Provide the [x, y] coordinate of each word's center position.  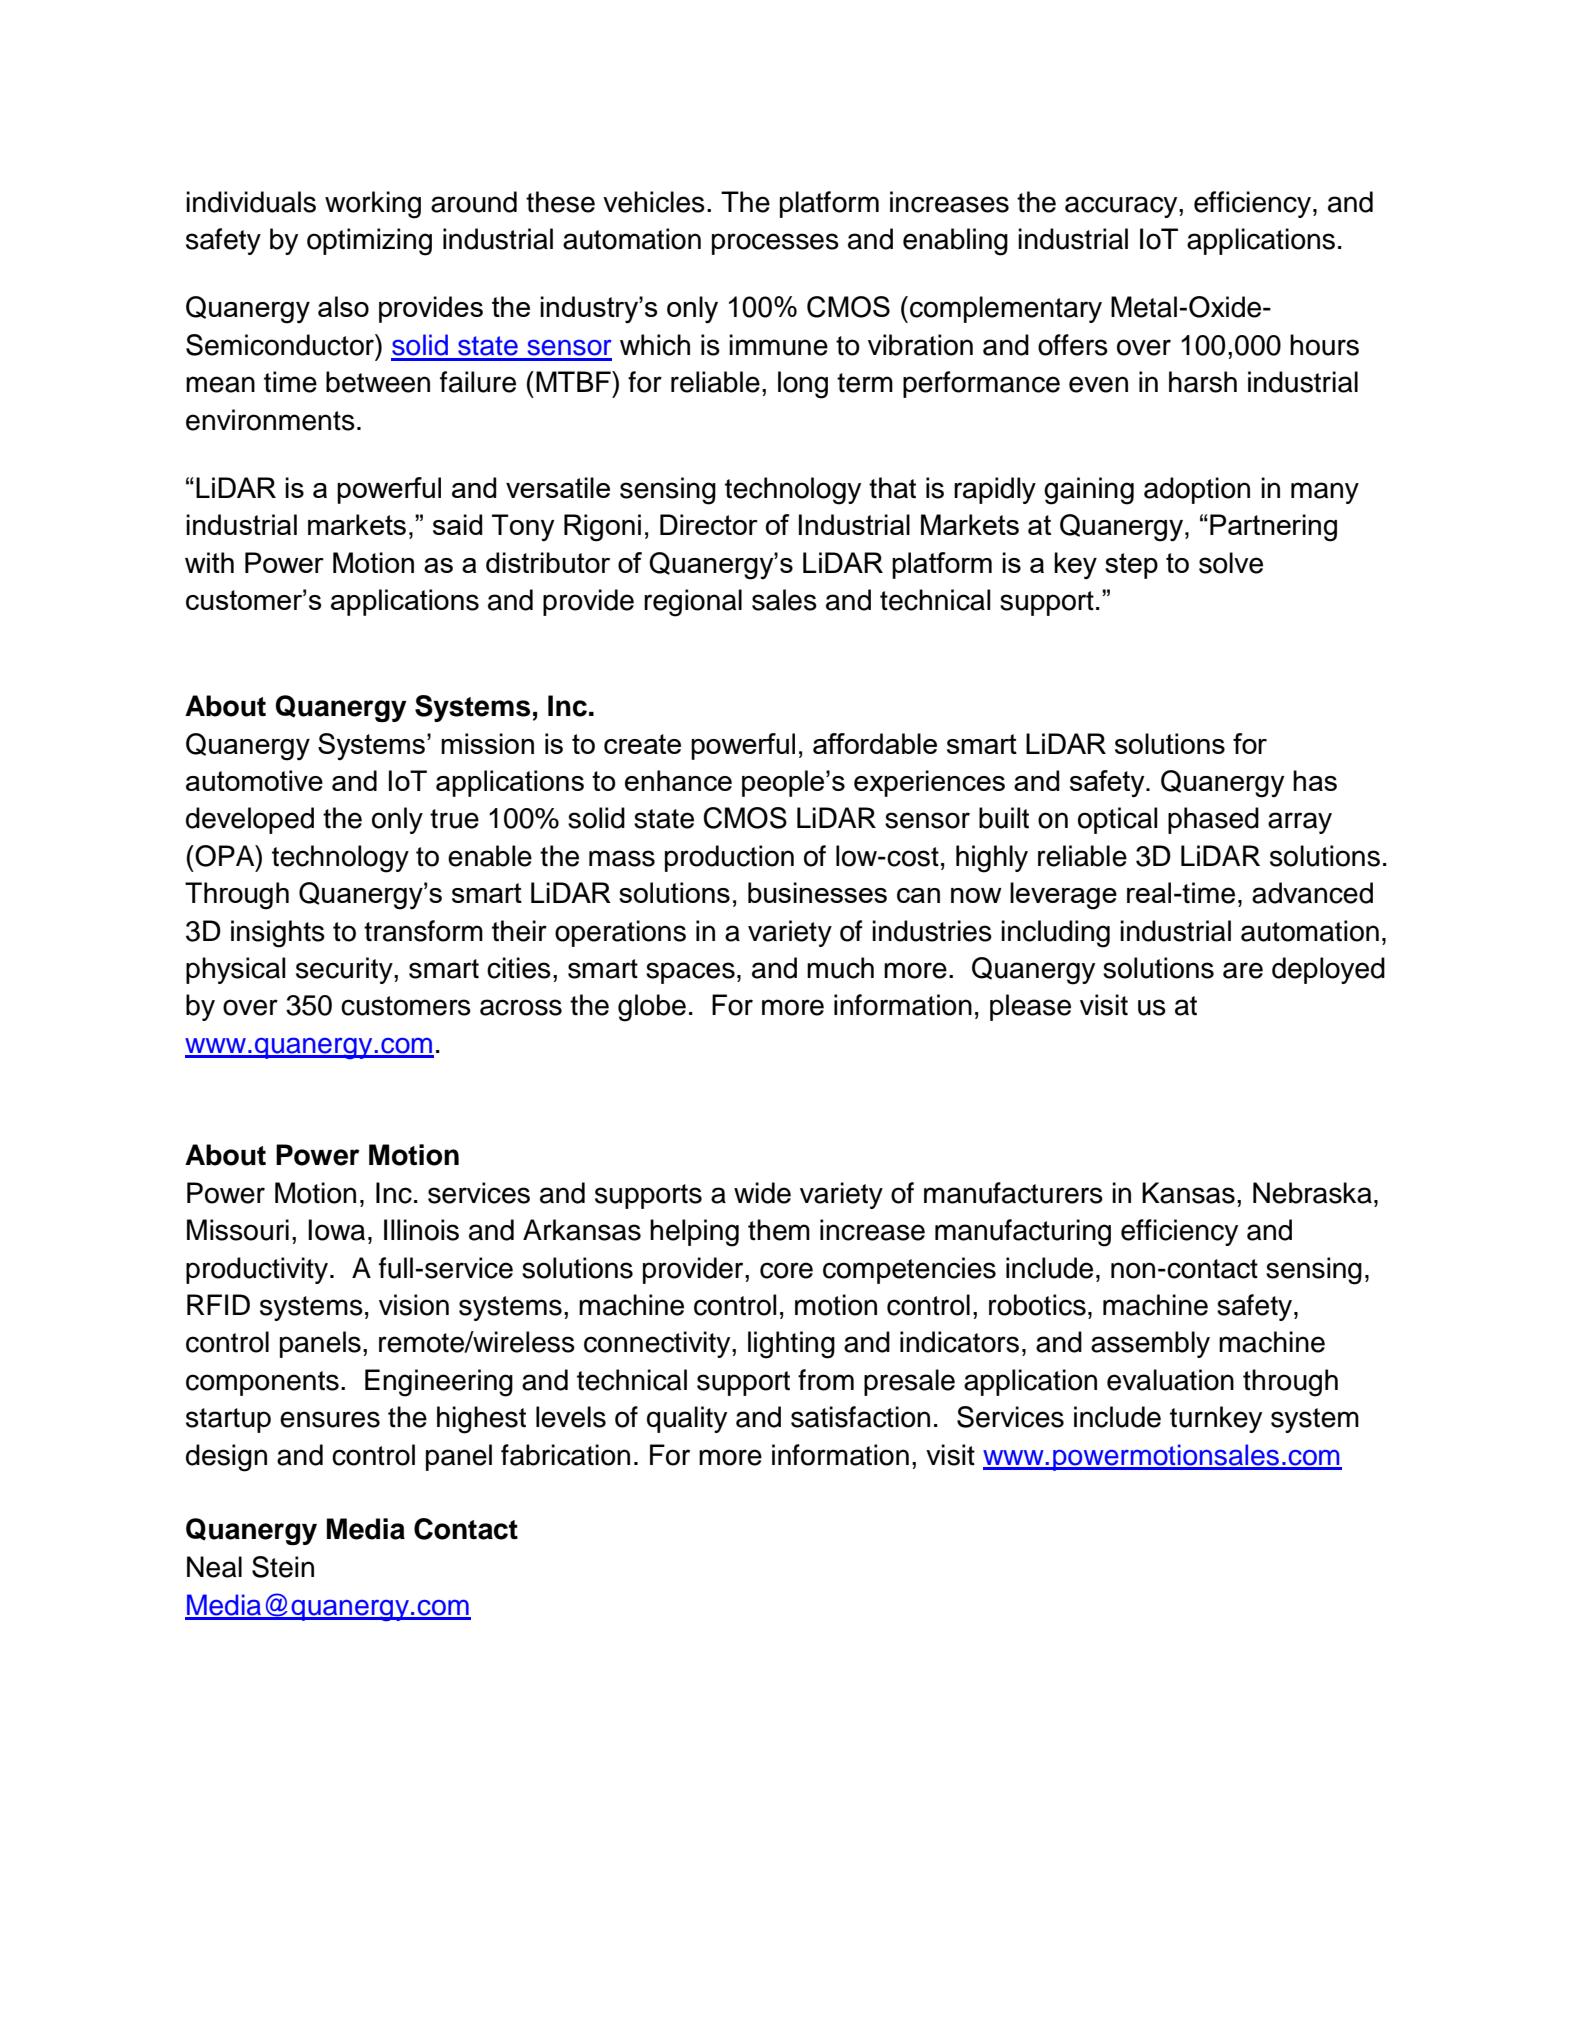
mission [487, 743]
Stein [283, 1567]
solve [1231, 563]
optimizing [369, 242]
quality [687, 1419]
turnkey [1216, 1419]
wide [762, 1193]
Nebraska [1312, 1193]
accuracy [1122, 207]
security [345, 970]
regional [693, 603]
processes [775, 244]
